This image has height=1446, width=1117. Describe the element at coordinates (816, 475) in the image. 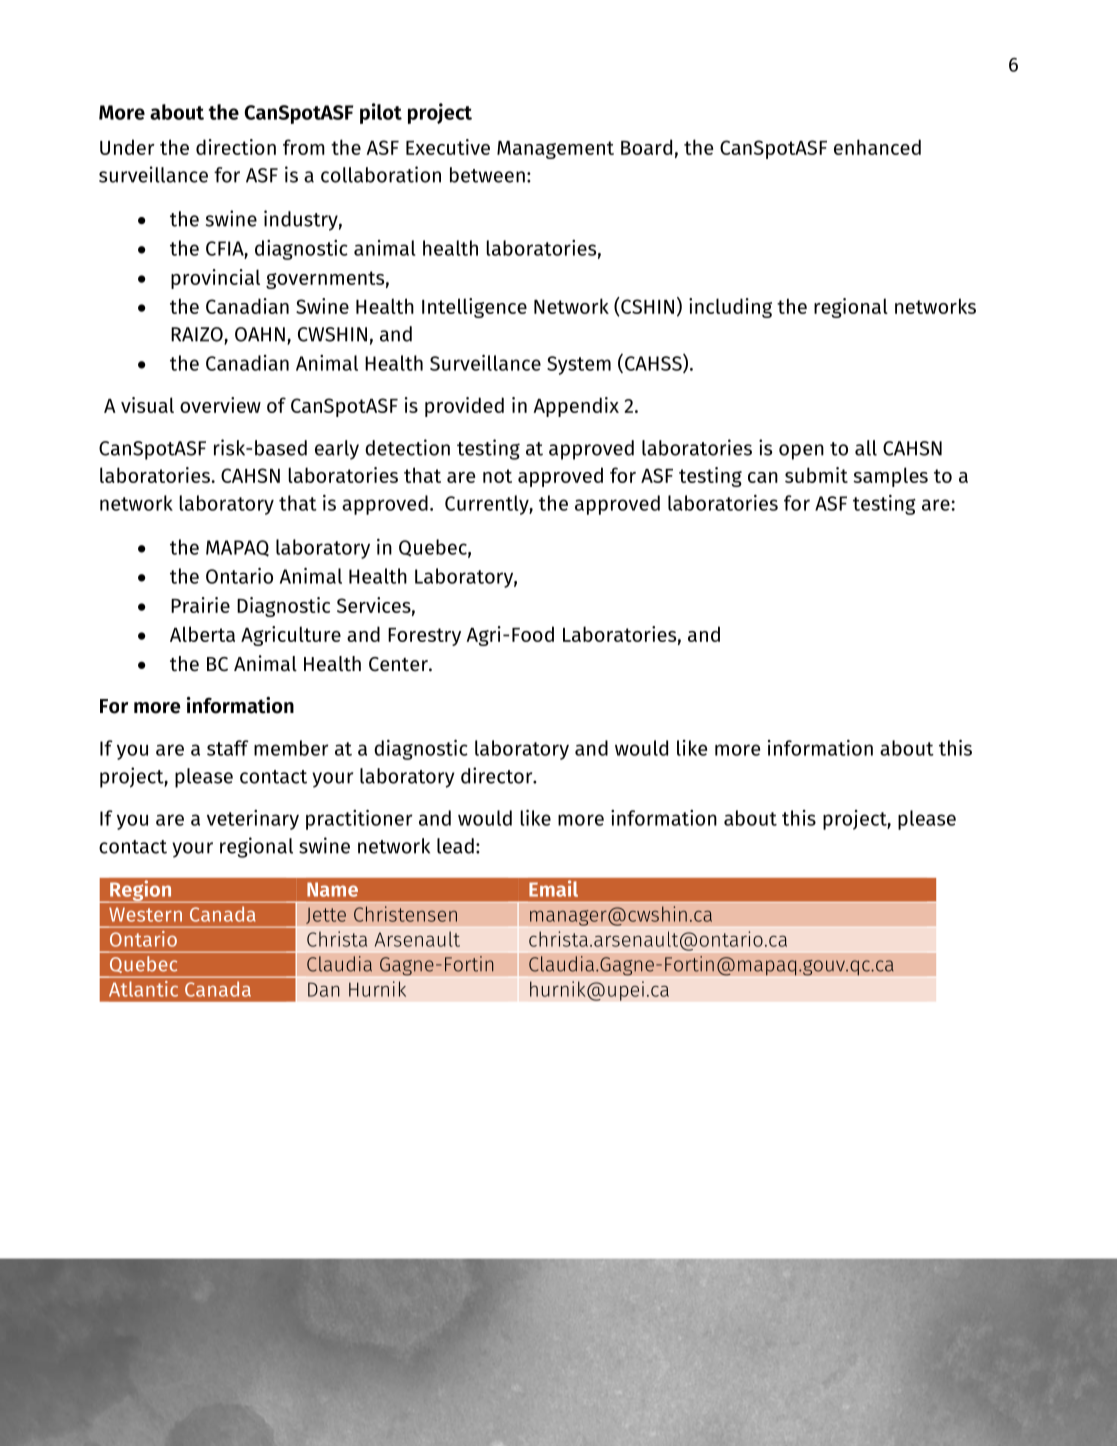

I see `submit` at that location.
